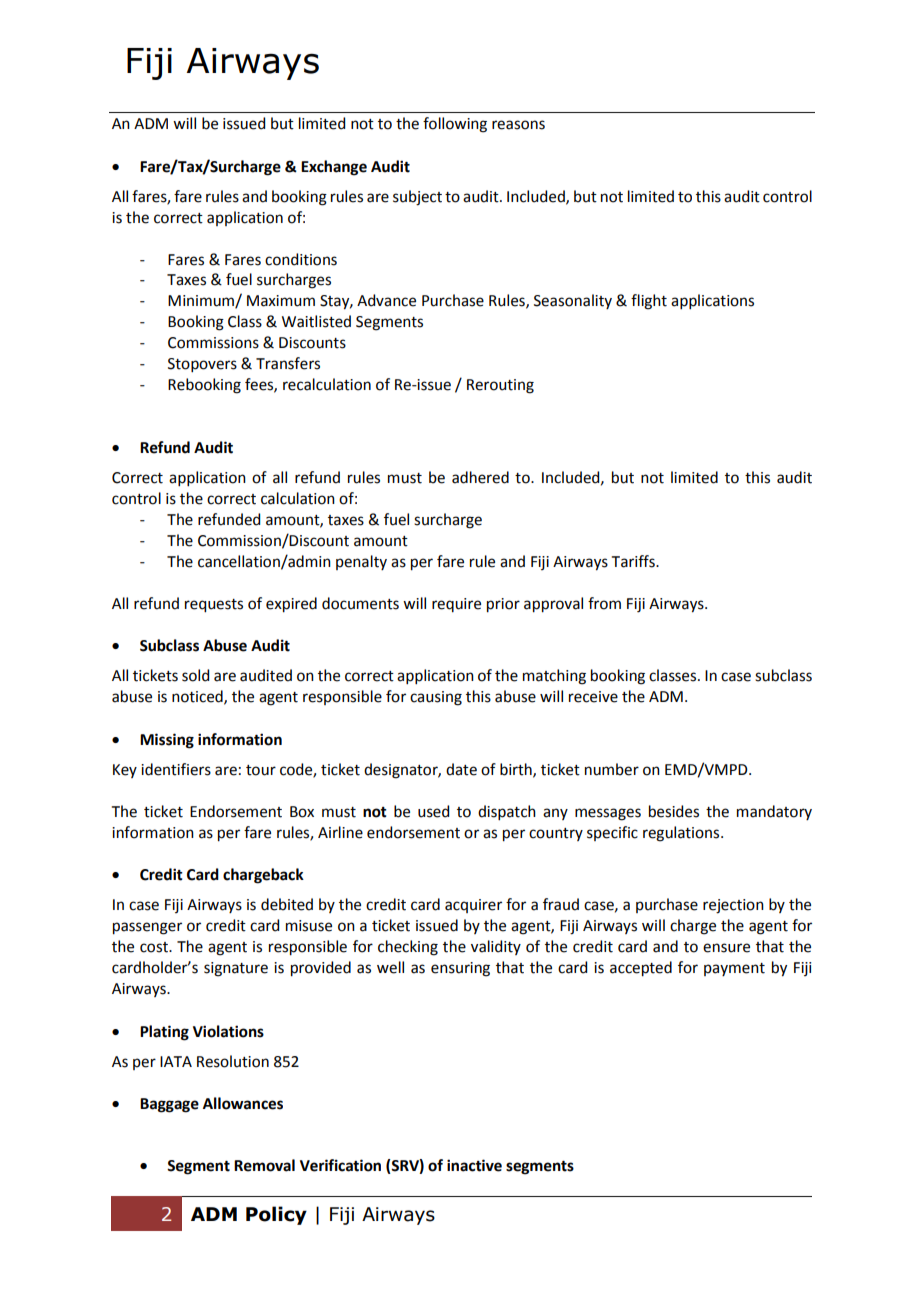 This screenshot has height=1308, width=924. What do you see at coordinates (195, 675) in the screenshot?
I see `sold` at bounding box center [195, 675].
